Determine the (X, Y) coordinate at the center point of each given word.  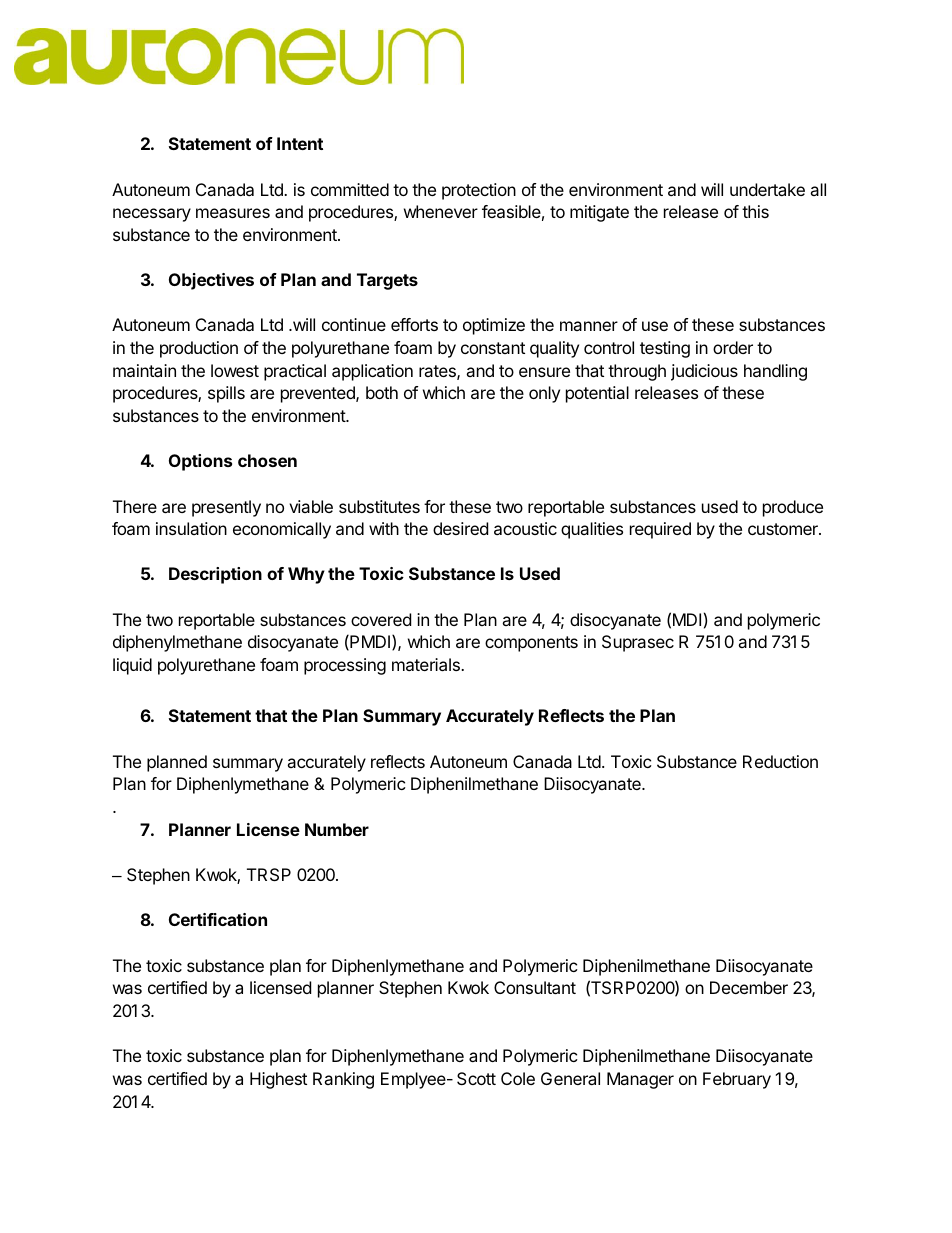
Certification (218, 919)
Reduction (780, 761)
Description (215, 575)
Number (337, 829)
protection (479, 191)
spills (226, 394)
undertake (767, 189)
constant (493, 348)
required (660, 530)
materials (427, 664)
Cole (518, 1078)
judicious (704, 372)
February (737, 1080)
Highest (278, 1080)
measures (233, 213)
